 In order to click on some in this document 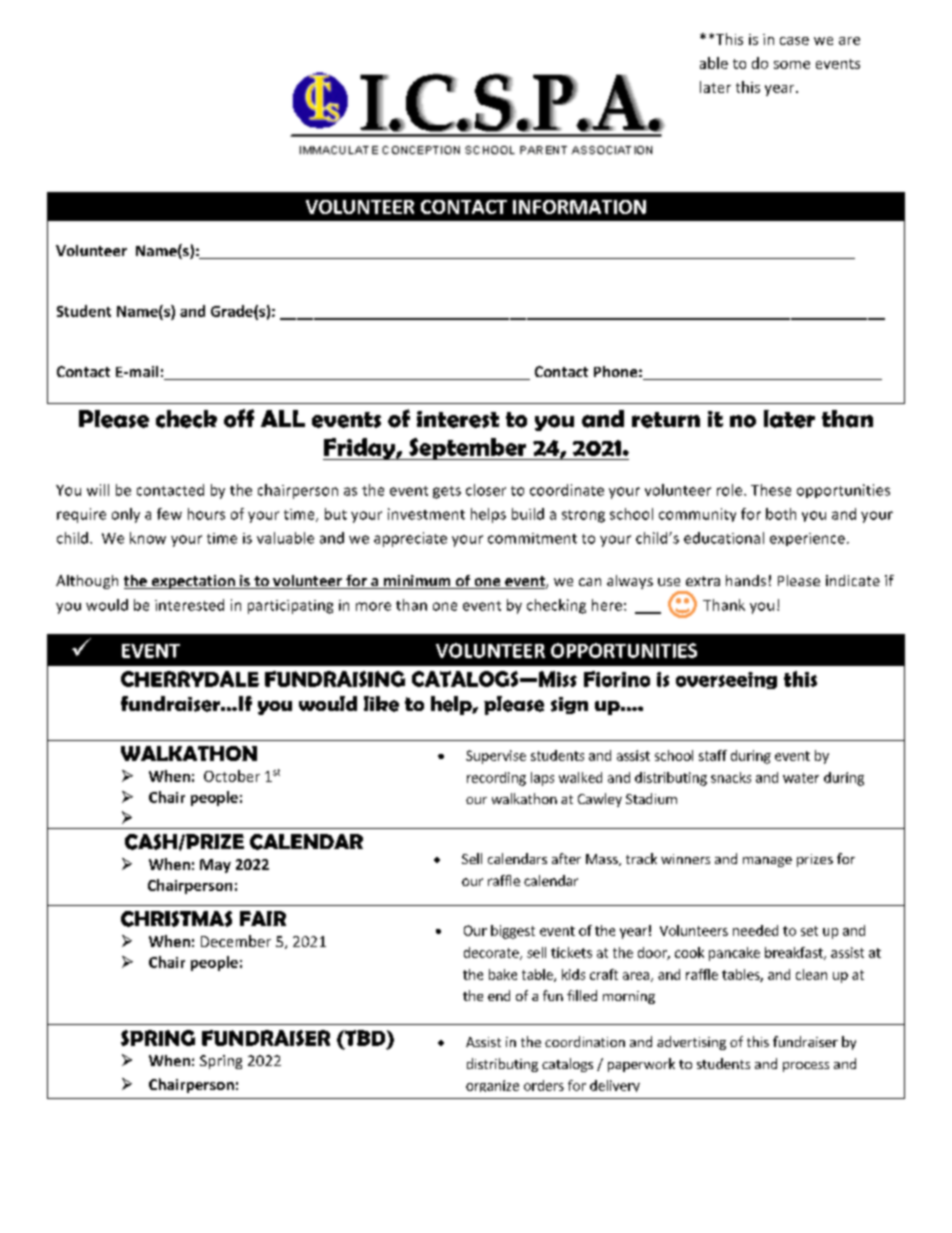, I will do `click(792, 65)`.
